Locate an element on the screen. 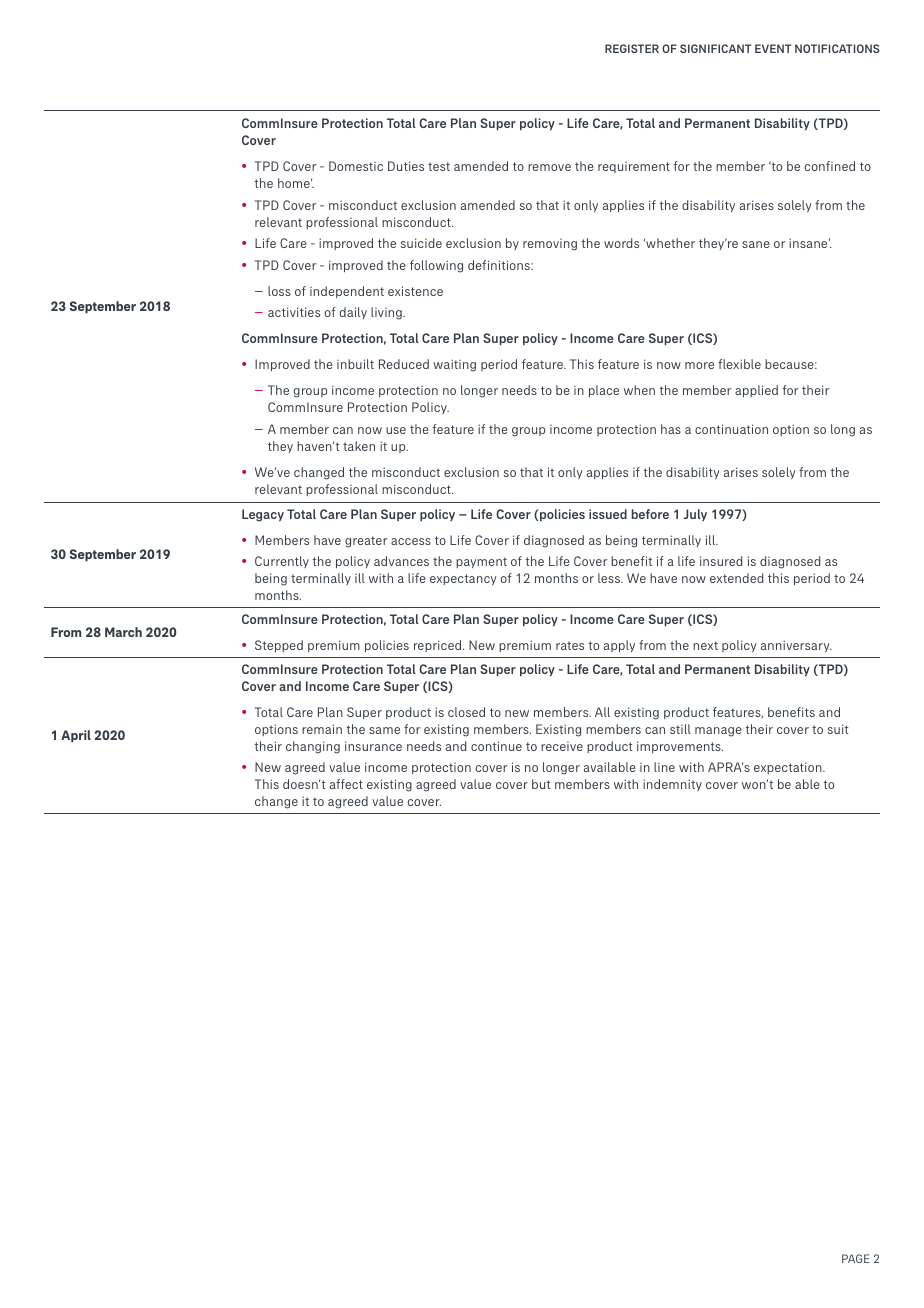  EVENT is located at coordinates (773, 48).
